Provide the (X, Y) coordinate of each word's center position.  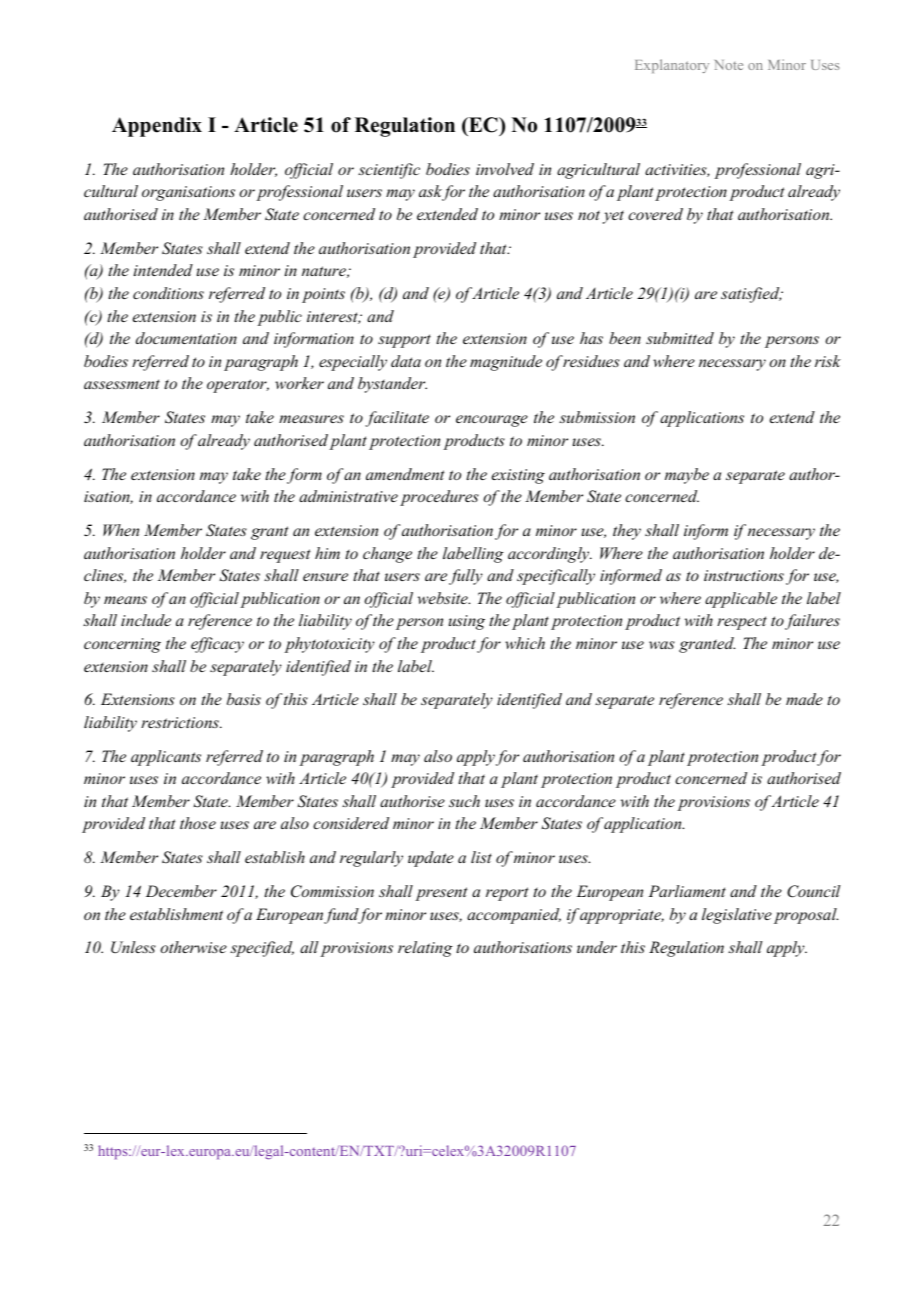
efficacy (217, 645)
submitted (680, 338)
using (467, 622)
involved (505, 169)
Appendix (157, 127)
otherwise (193, 947)
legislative (737, 916)
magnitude (506, 363)
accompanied (514, 916)
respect (742, 623)
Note (729, 65)
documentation (186, 338)
